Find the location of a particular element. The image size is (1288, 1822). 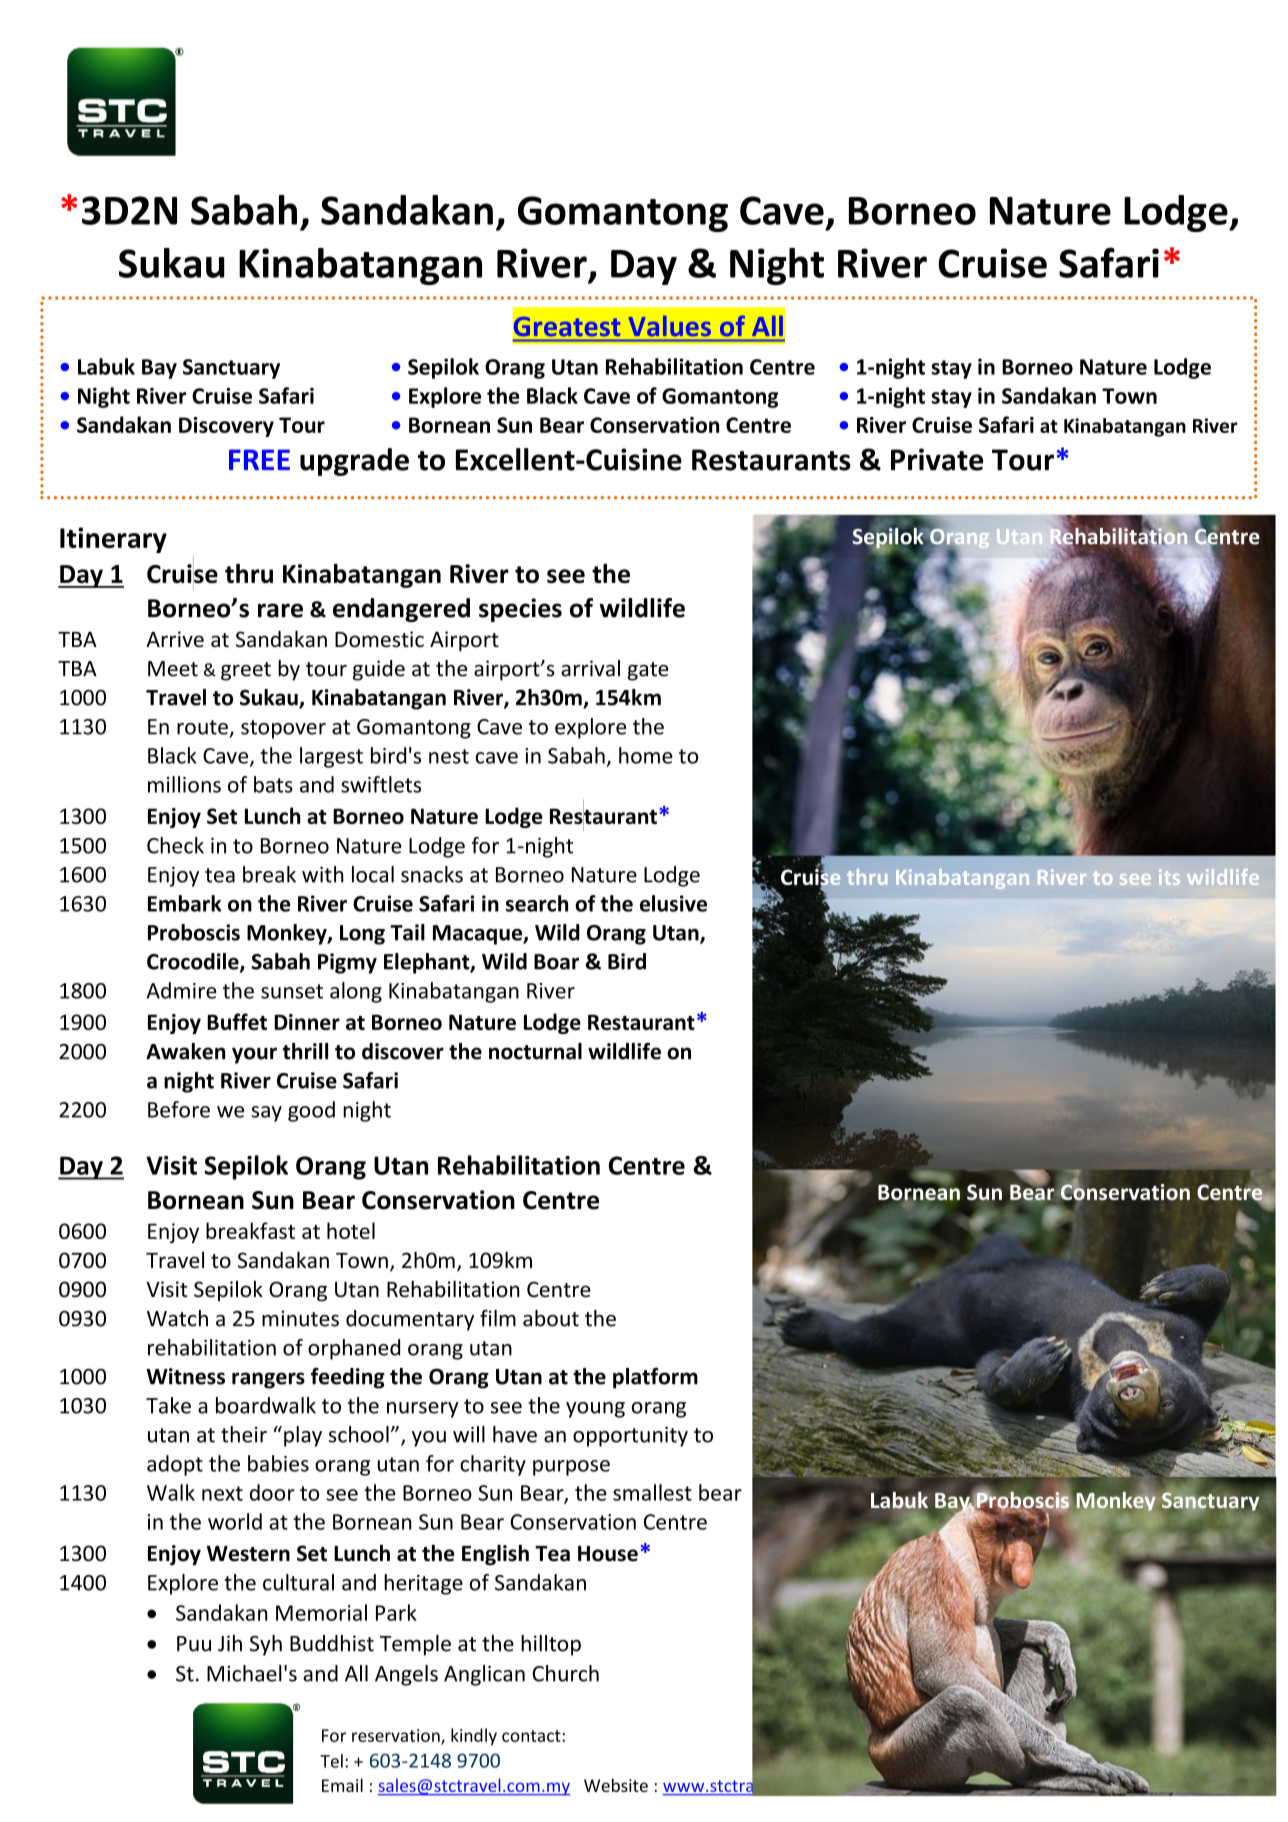

nocturnal is located at coordinates (535, 1051).
